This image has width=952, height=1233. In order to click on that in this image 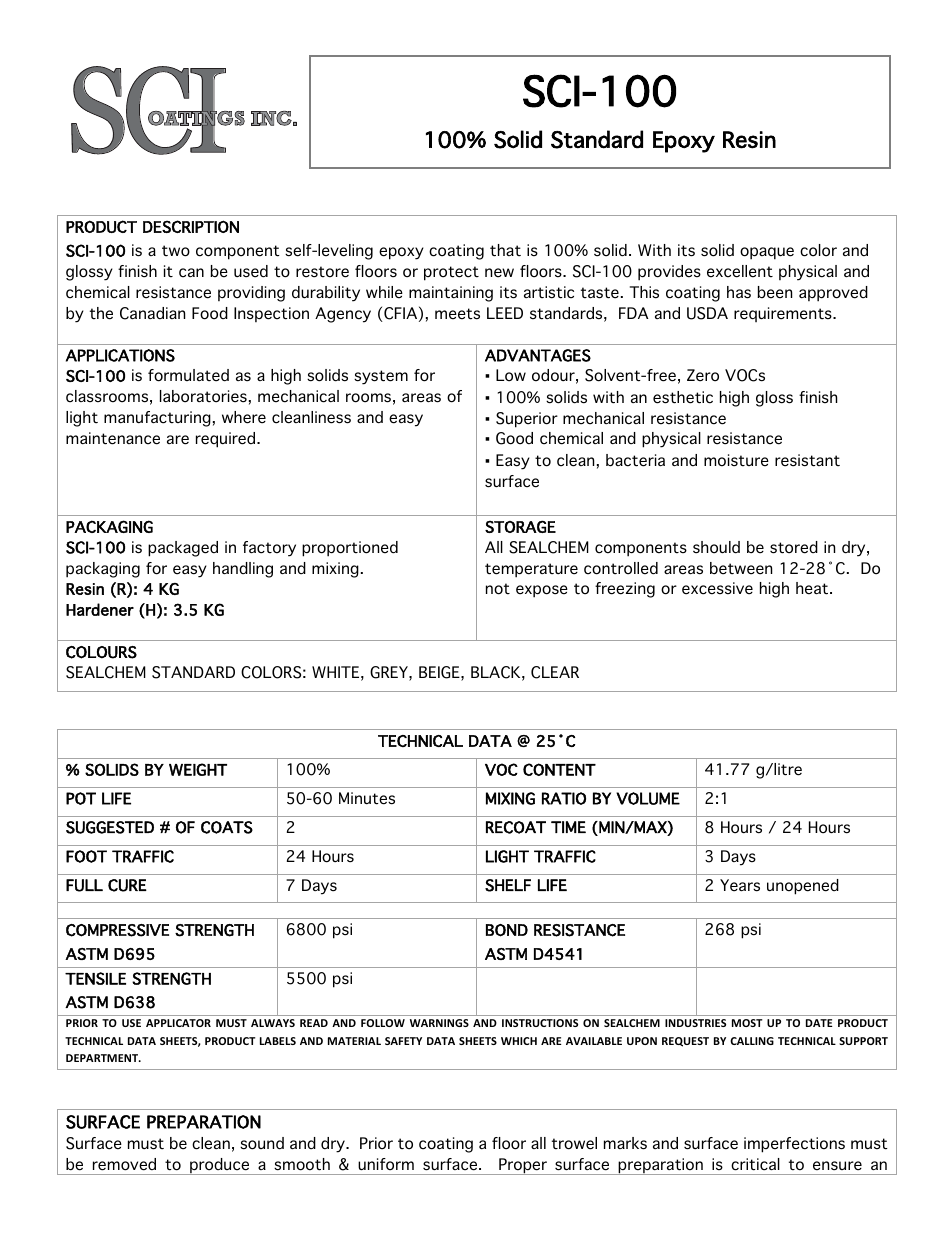, I will do `click(505, 250)`.
